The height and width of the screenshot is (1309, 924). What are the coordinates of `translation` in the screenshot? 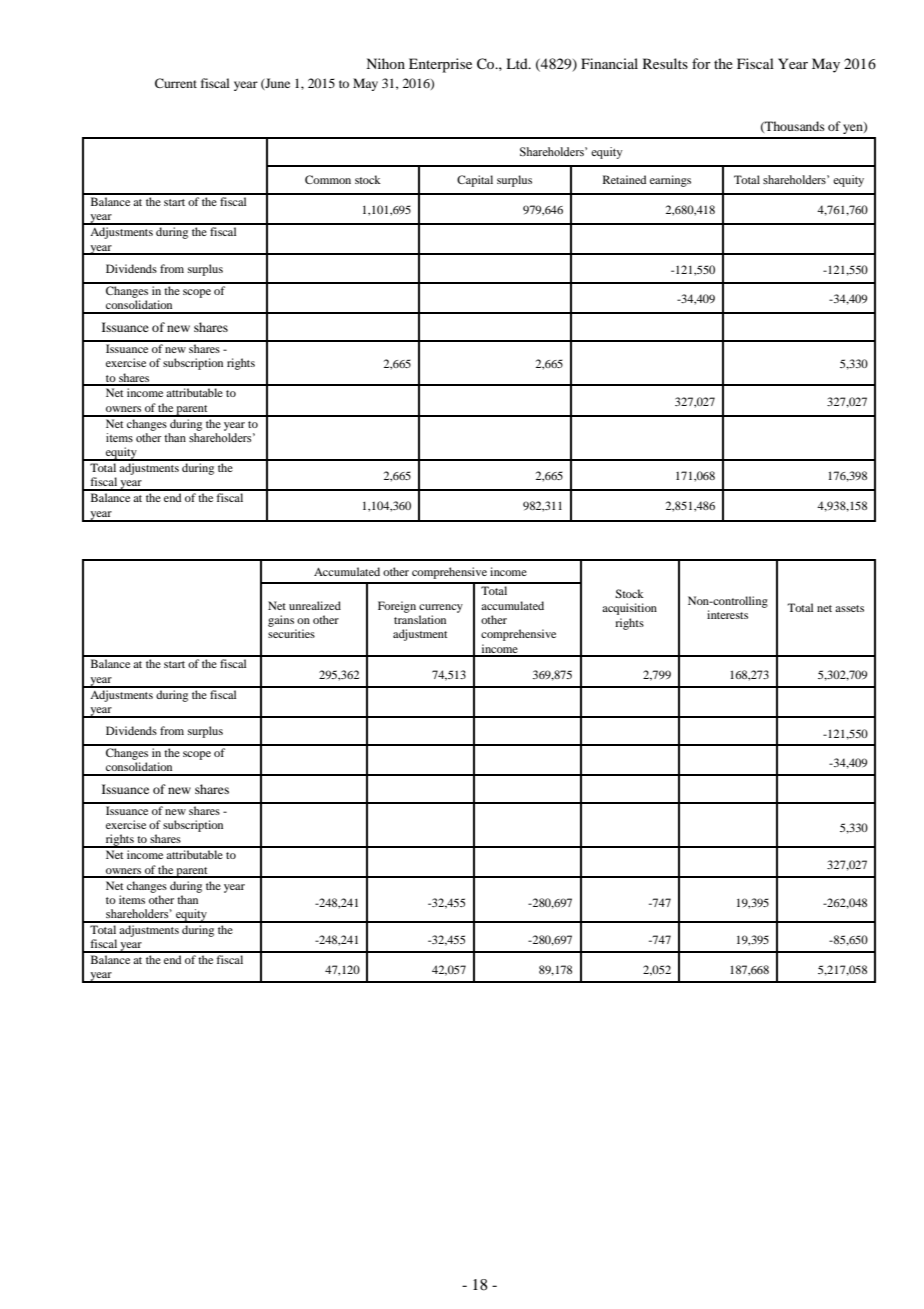 It's located at (420, 619).
